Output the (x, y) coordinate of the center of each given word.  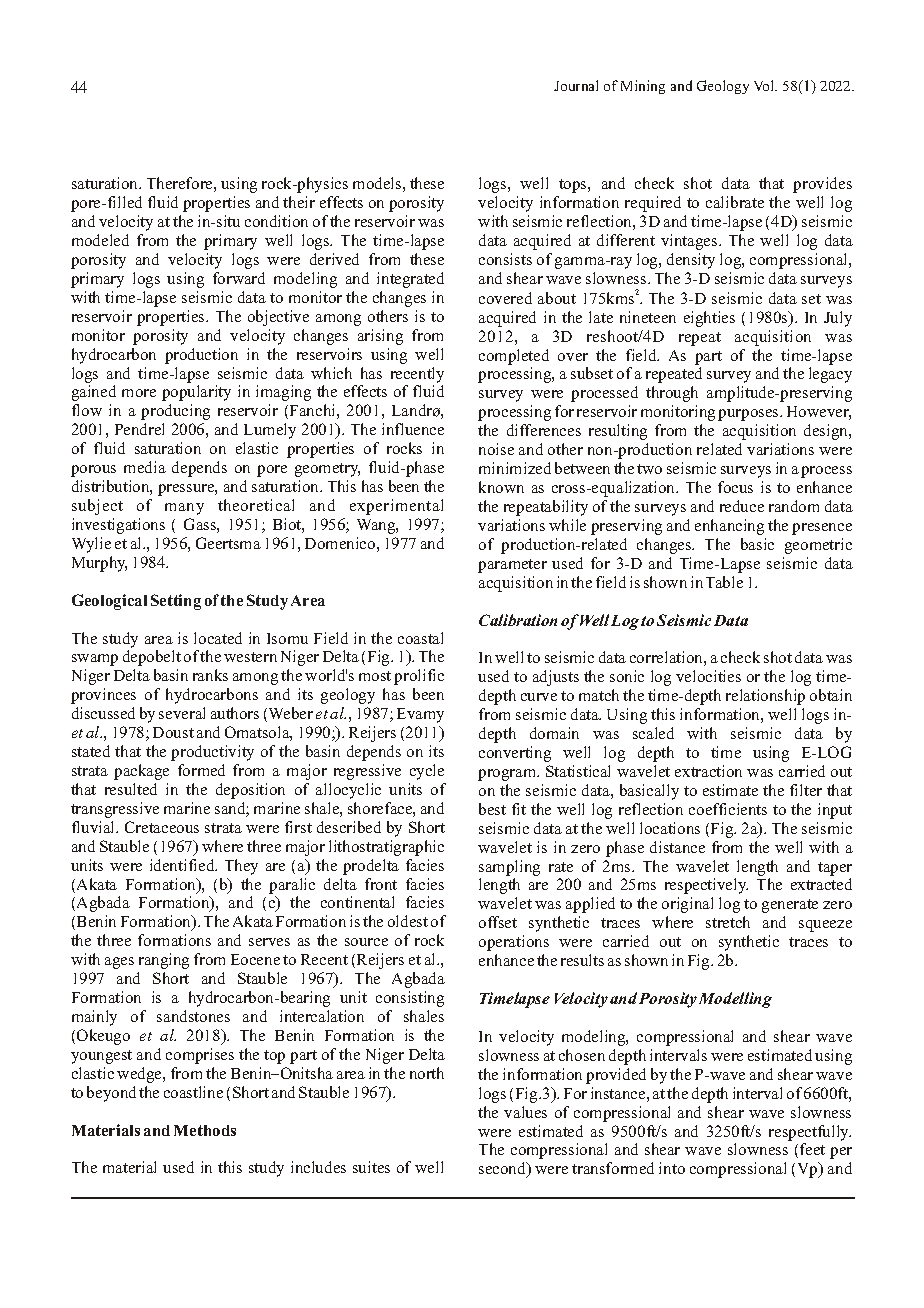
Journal (576, 85)
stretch (728, 922)
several (182, 713)
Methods (205, 1130)
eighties (709, 319)
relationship (765, 697)
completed (514, 357)
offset (498, 922)
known (501, 487)
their (299, 202)
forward (239, 278)
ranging (164, 961)
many (184, 509)
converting (515, 754)
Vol (765, 85)
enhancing (729, 527)
